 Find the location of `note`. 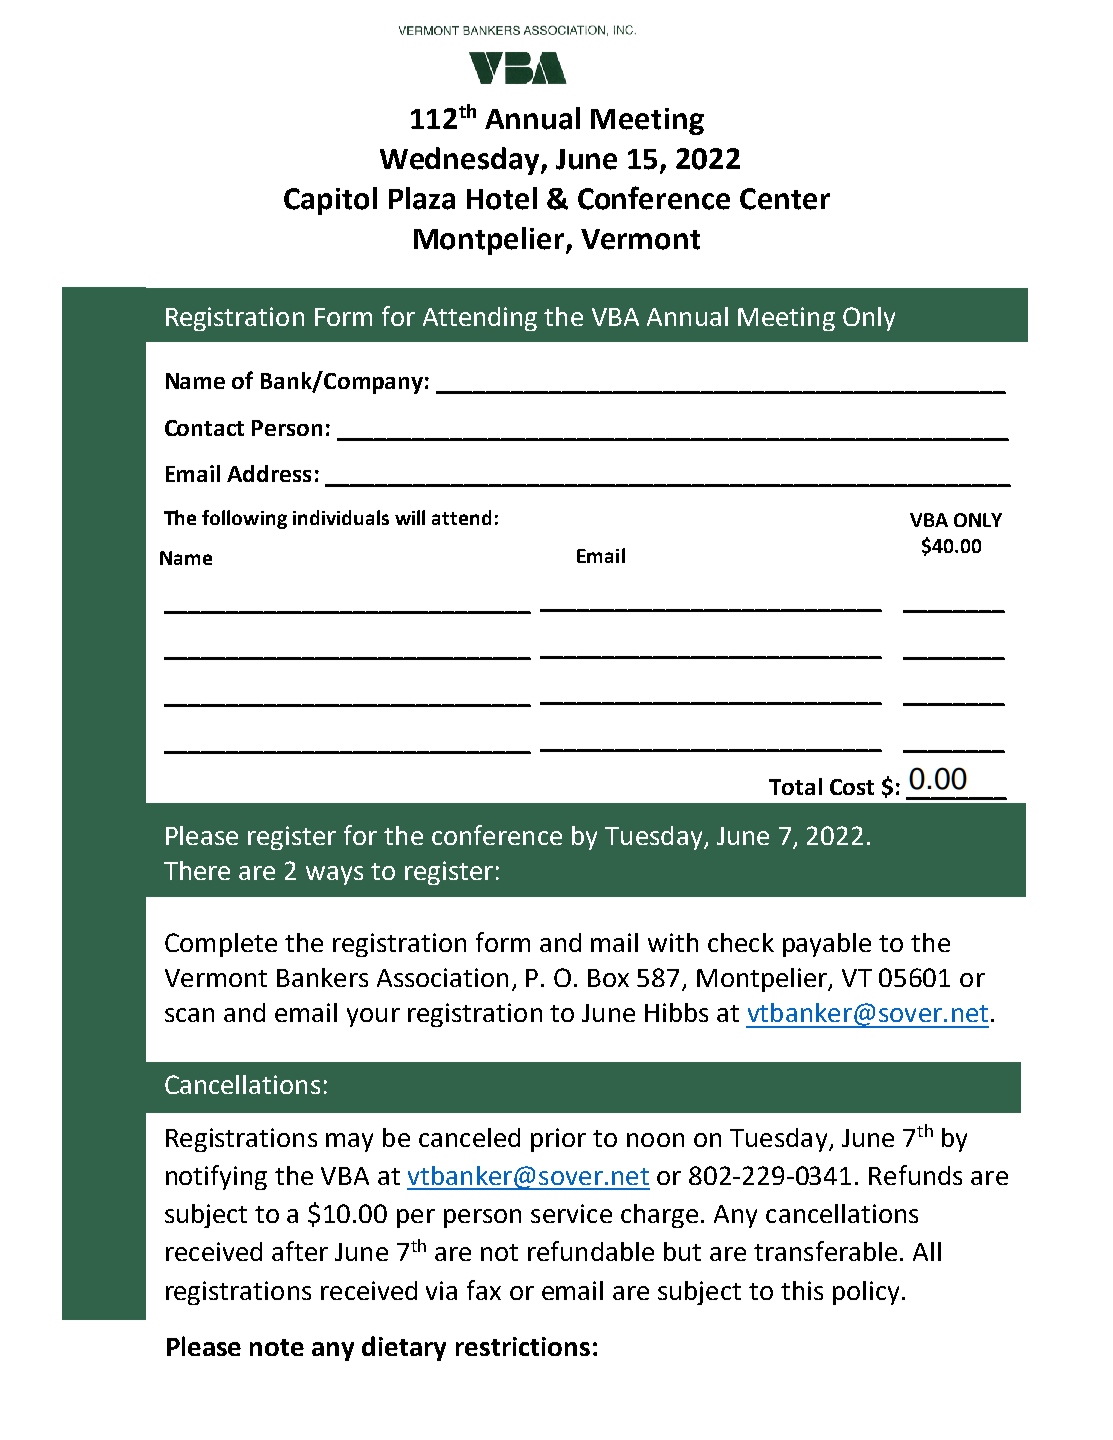

note is located at coordinates (277, 1347).
